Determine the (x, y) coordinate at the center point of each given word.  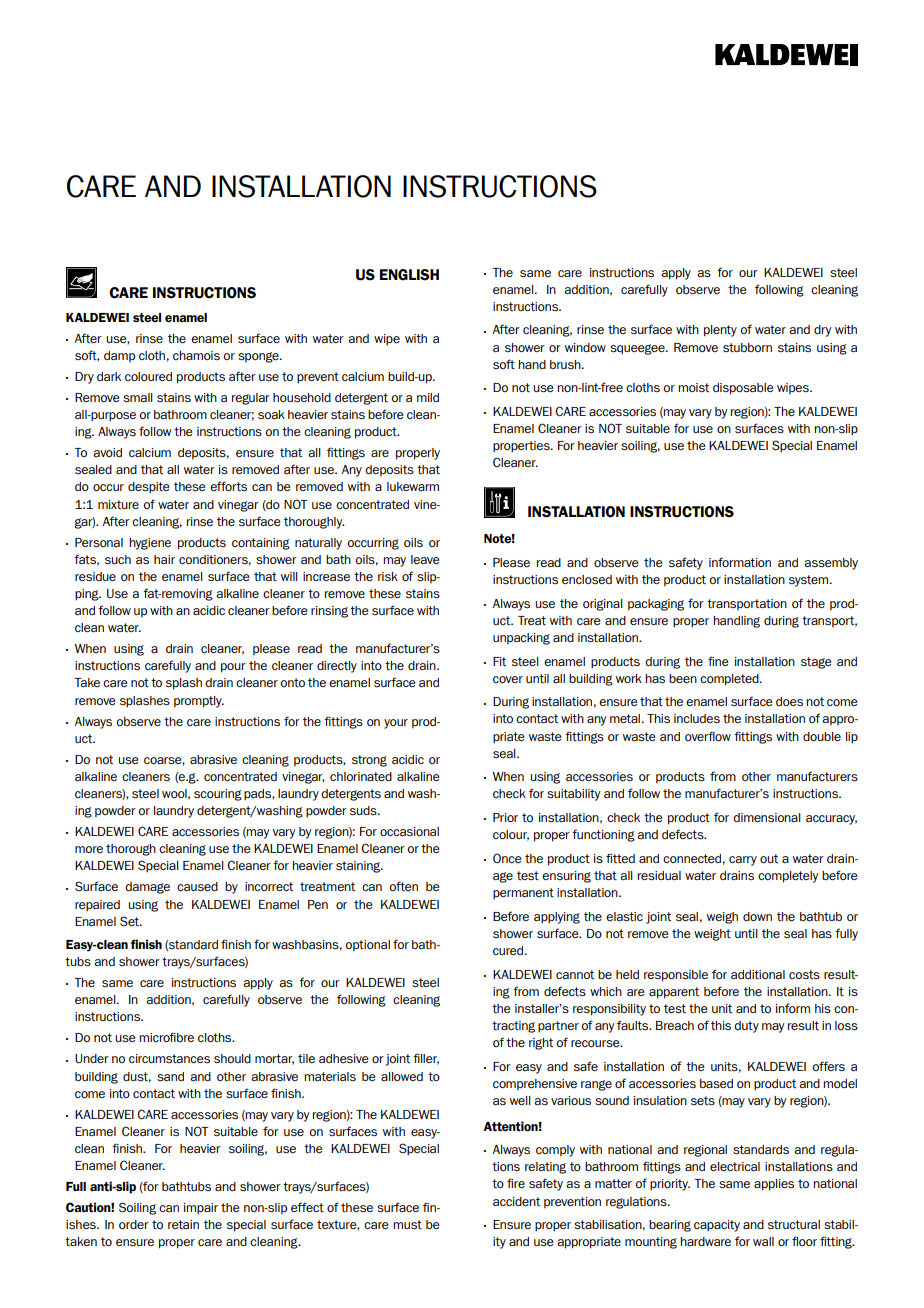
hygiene (150, 544)
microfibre (166, 1037)
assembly (831, 564)
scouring (218, 795)
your (396, 724)
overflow (708, 736)
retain (183, 1224)
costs (804, 975)
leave (425, 559)
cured (509, 950)
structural (794, 1225)
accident (516, 1201)
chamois (196, 355)
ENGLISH (409, 275)
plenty (720, 331)
